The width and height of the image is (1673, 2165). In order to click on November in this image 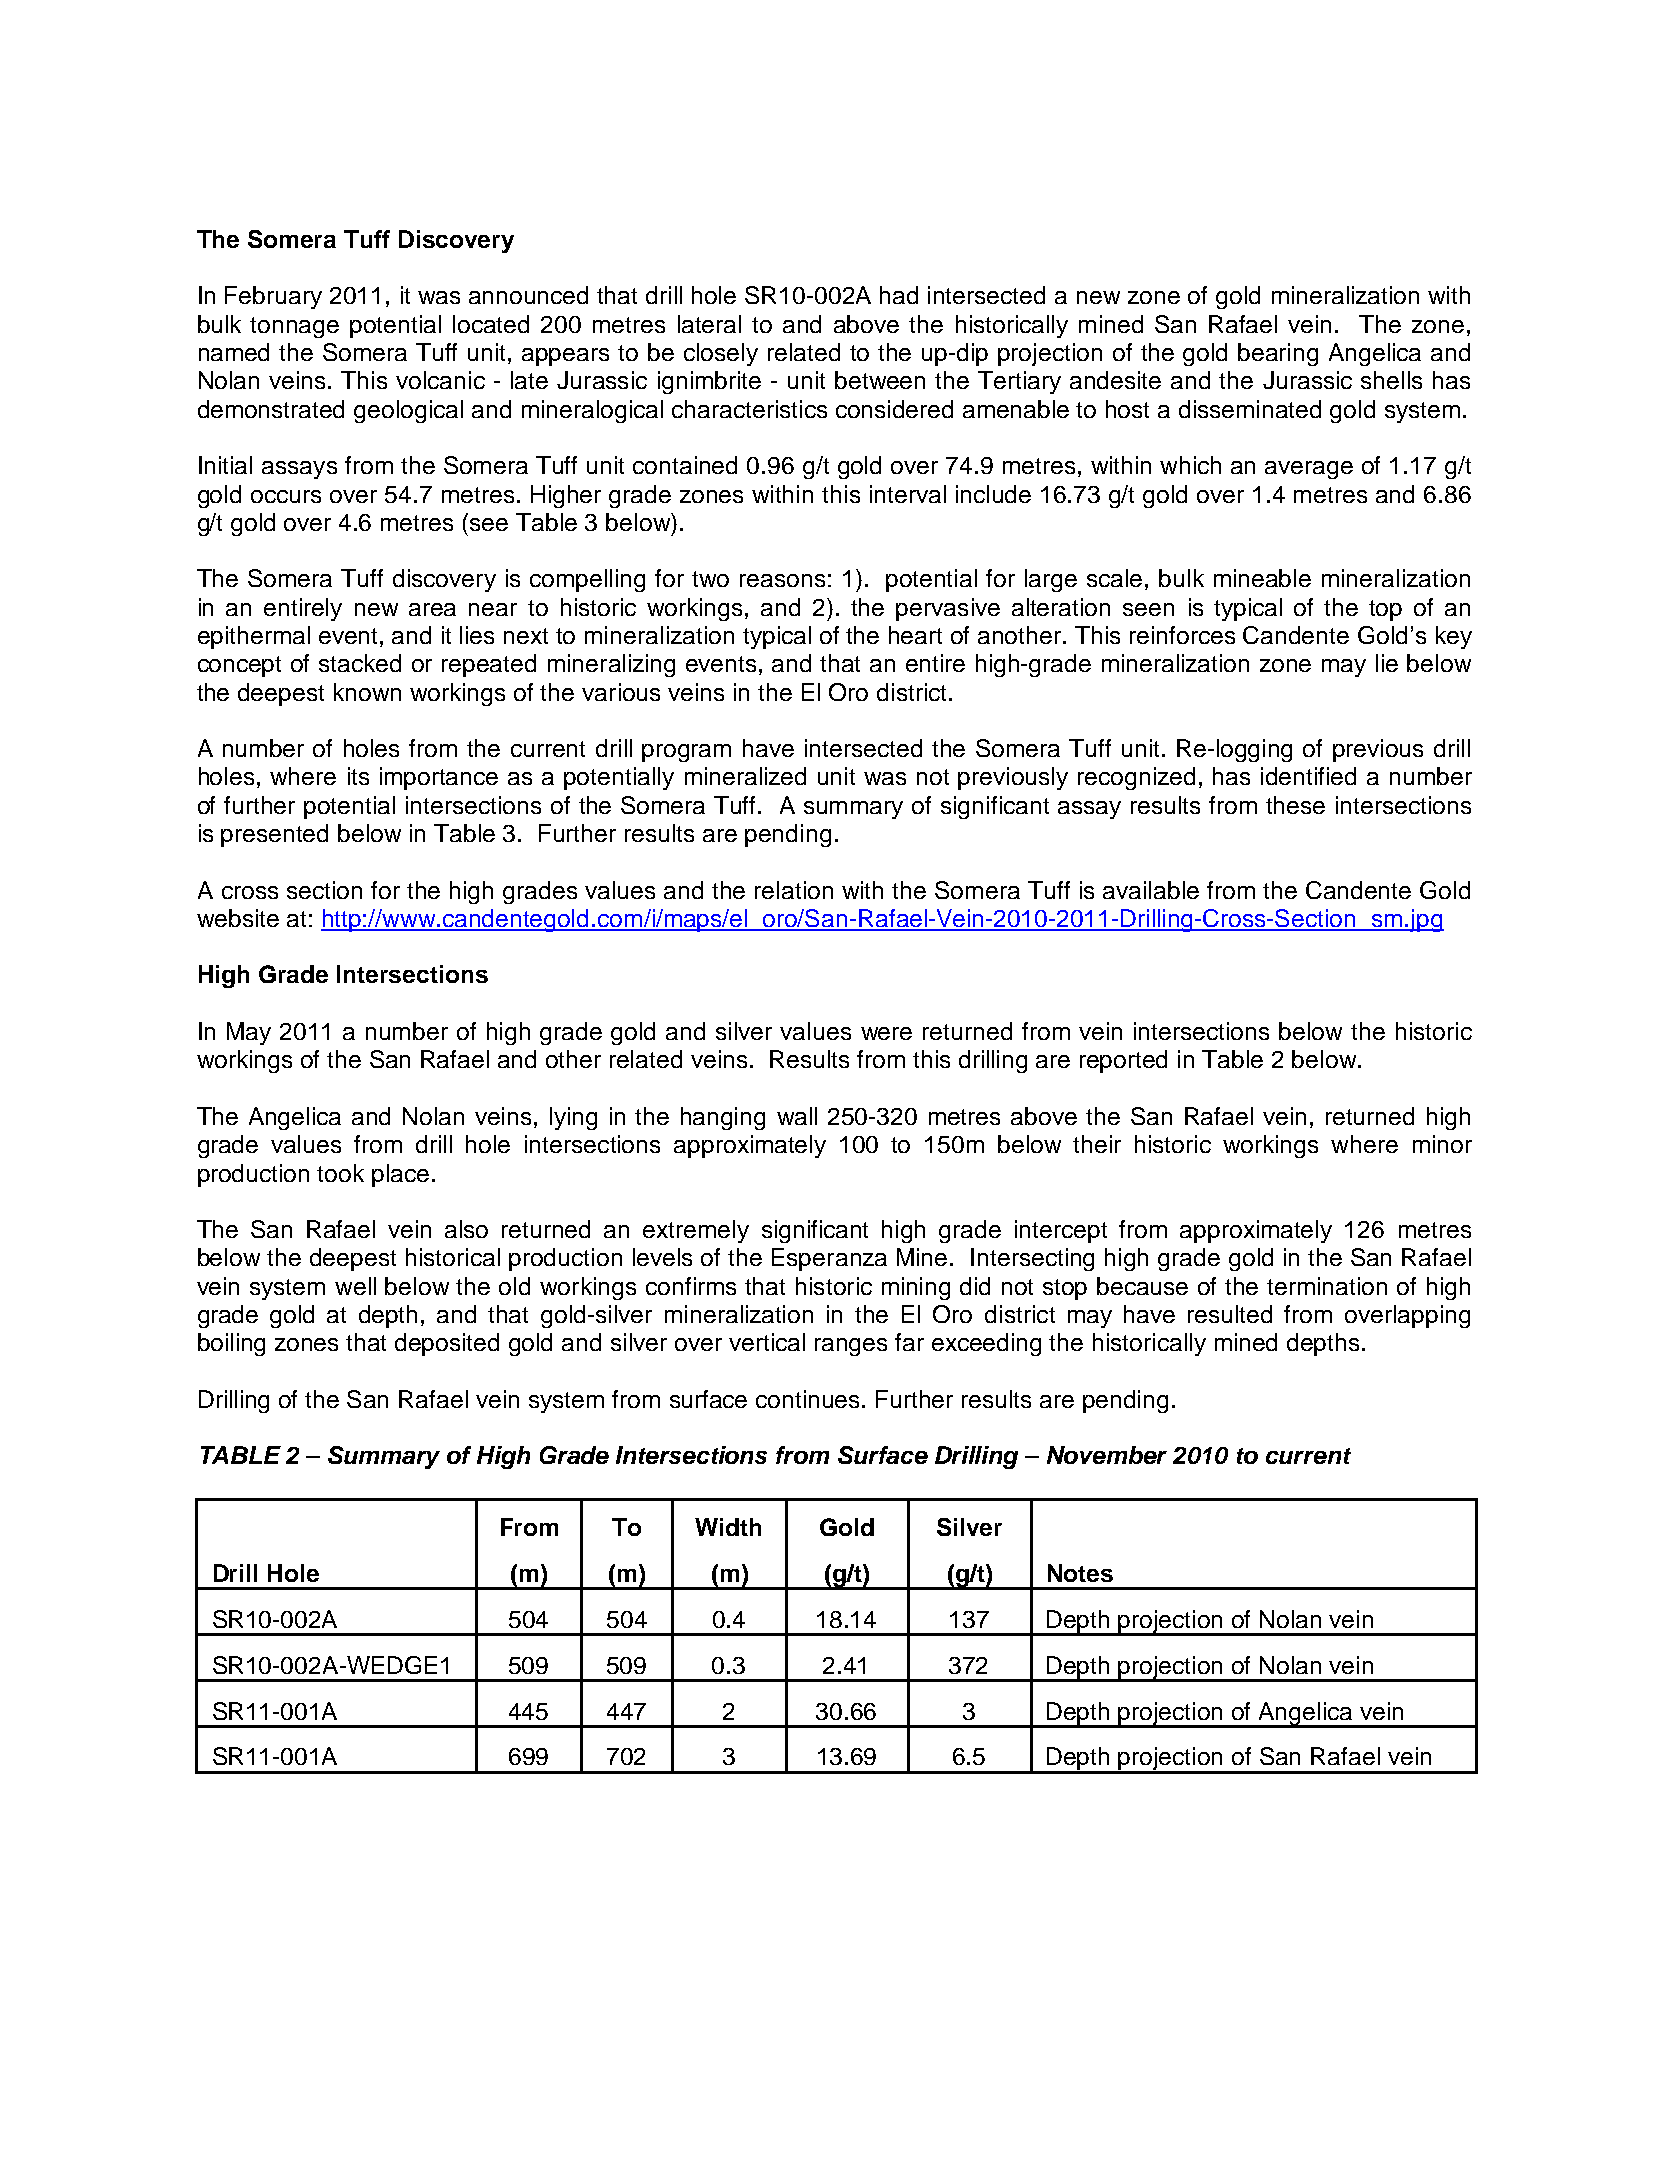, I will do `click(1107, 1455)`.
